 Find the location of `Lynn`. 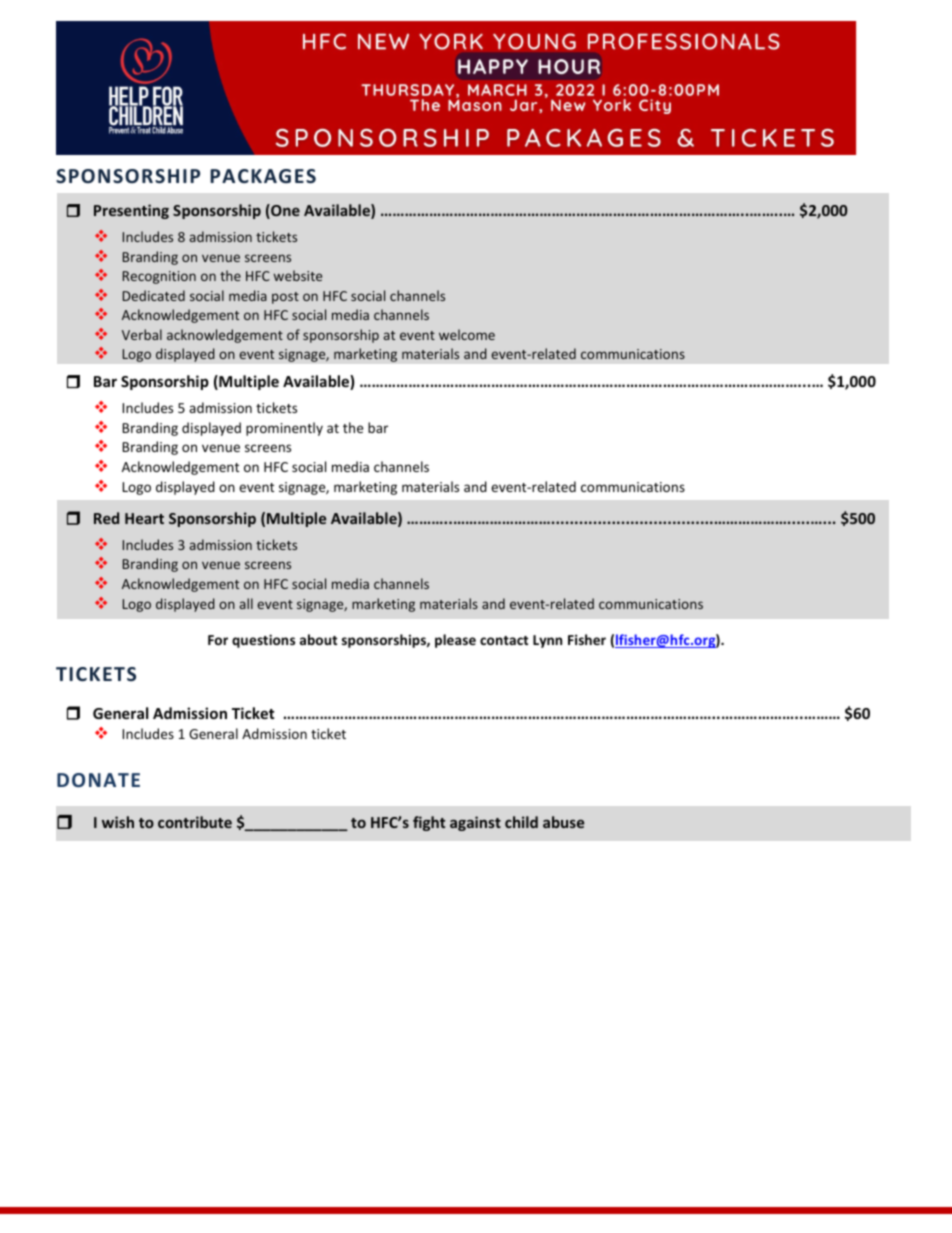

Lynn is located at coordinates (547, 641).
